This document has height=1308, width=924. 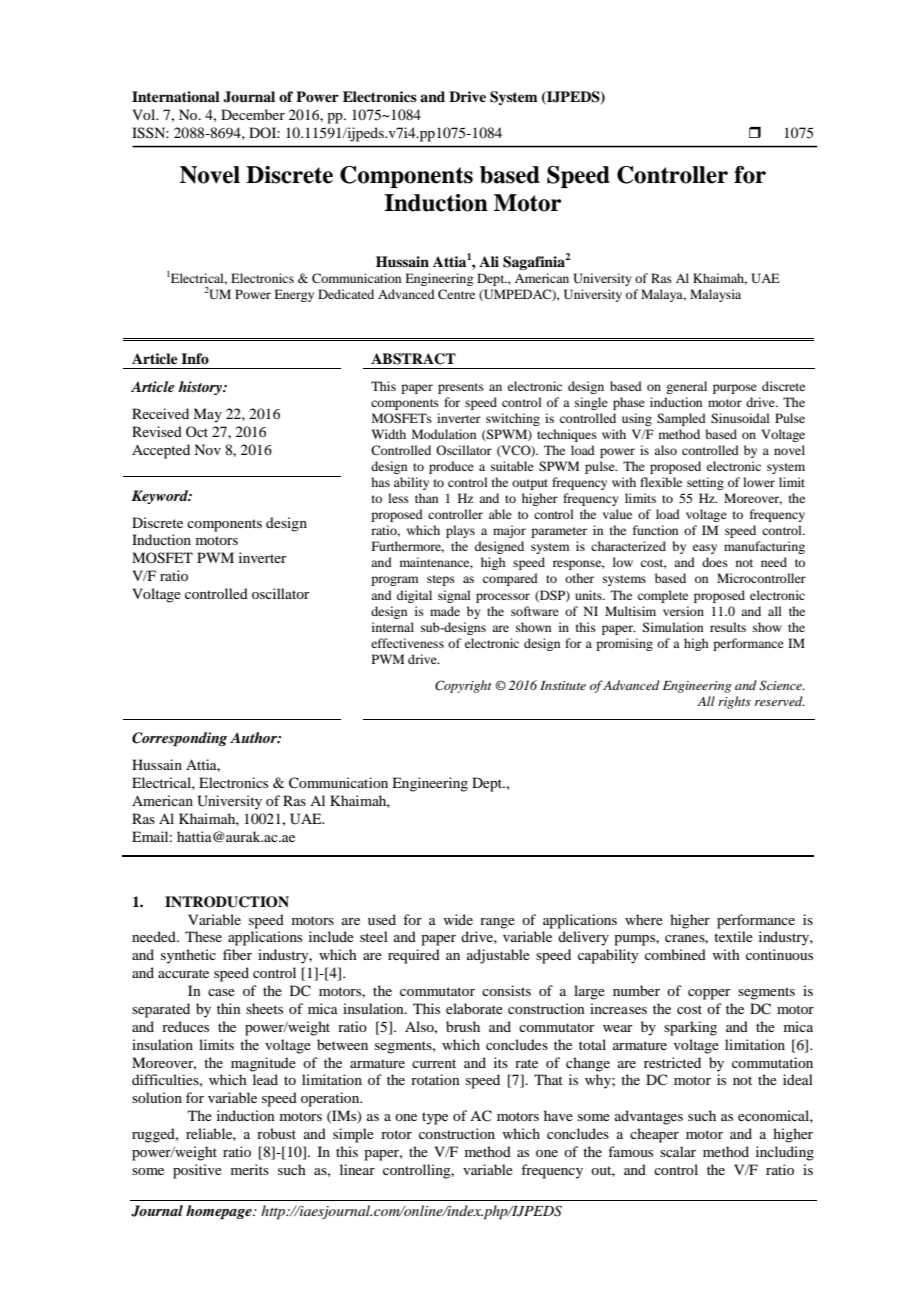 What do you see at coordinates (227, 902) in the document?
I see `INTRODUCTION` at bounding box center [227, 902].
